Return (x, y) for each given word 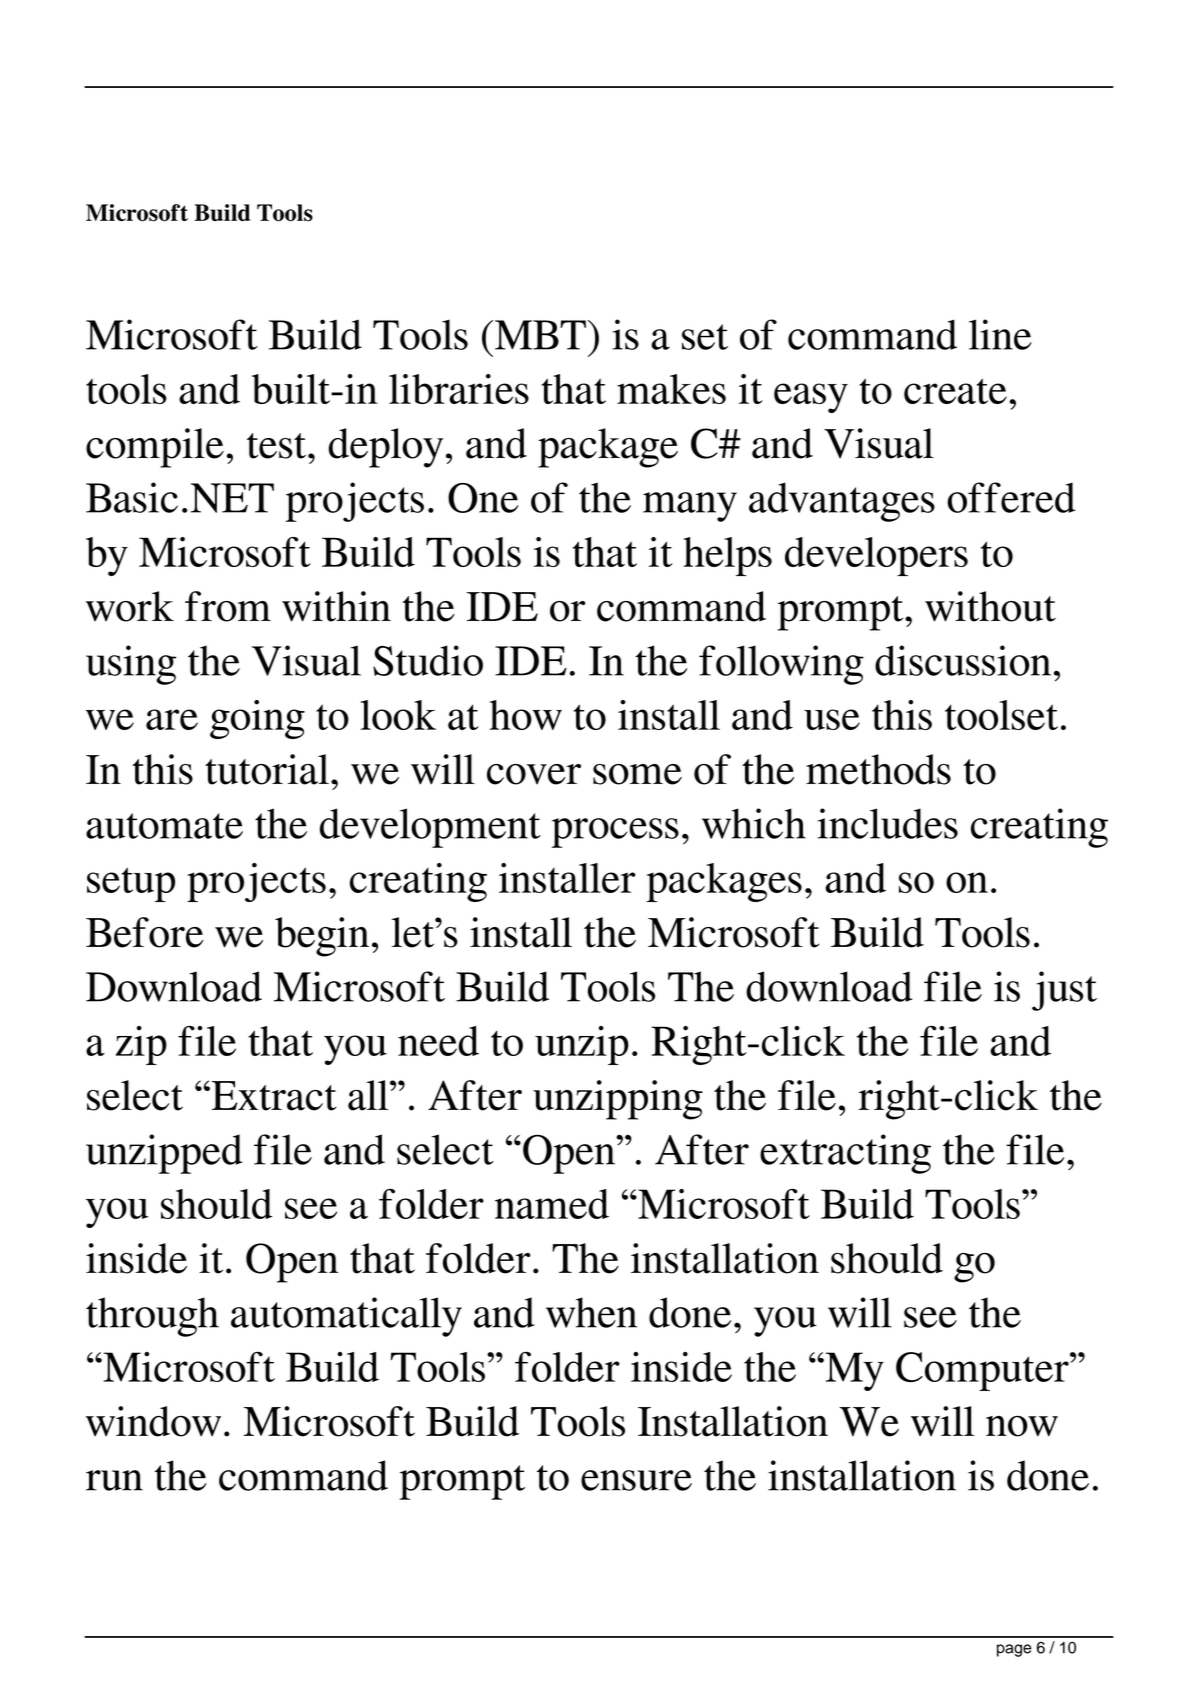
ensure (636, 1480)
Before (144, 932)
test (276, 446)
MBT (540, 335)
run (114, 1480)
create (955, 391)
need (438, 1041)
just (1064, 991)
